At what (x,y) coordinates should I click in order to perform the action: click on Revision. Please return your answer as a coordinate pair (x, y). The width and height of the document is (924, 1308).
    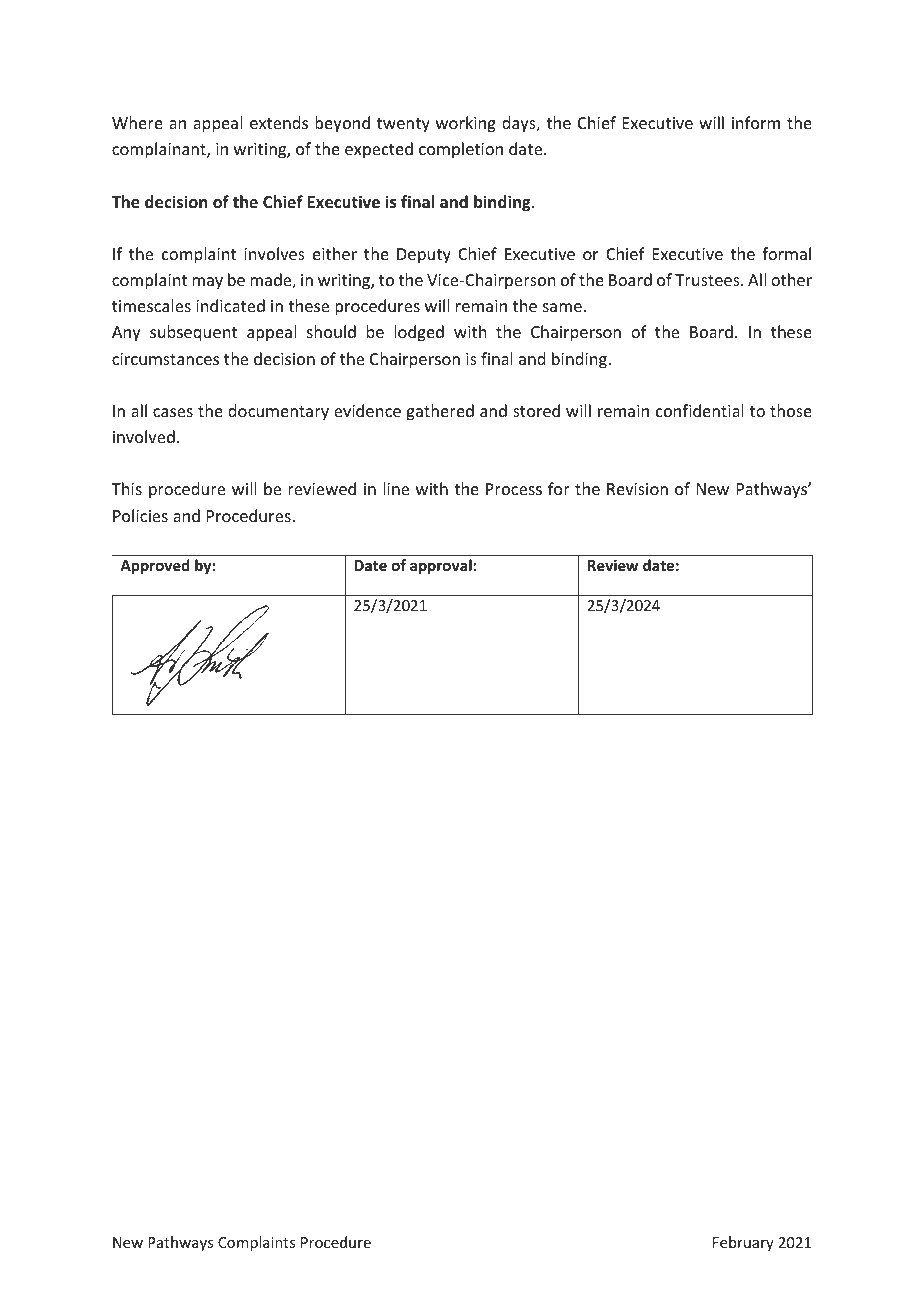
    Looking at the image, I should click on (637, 489).
